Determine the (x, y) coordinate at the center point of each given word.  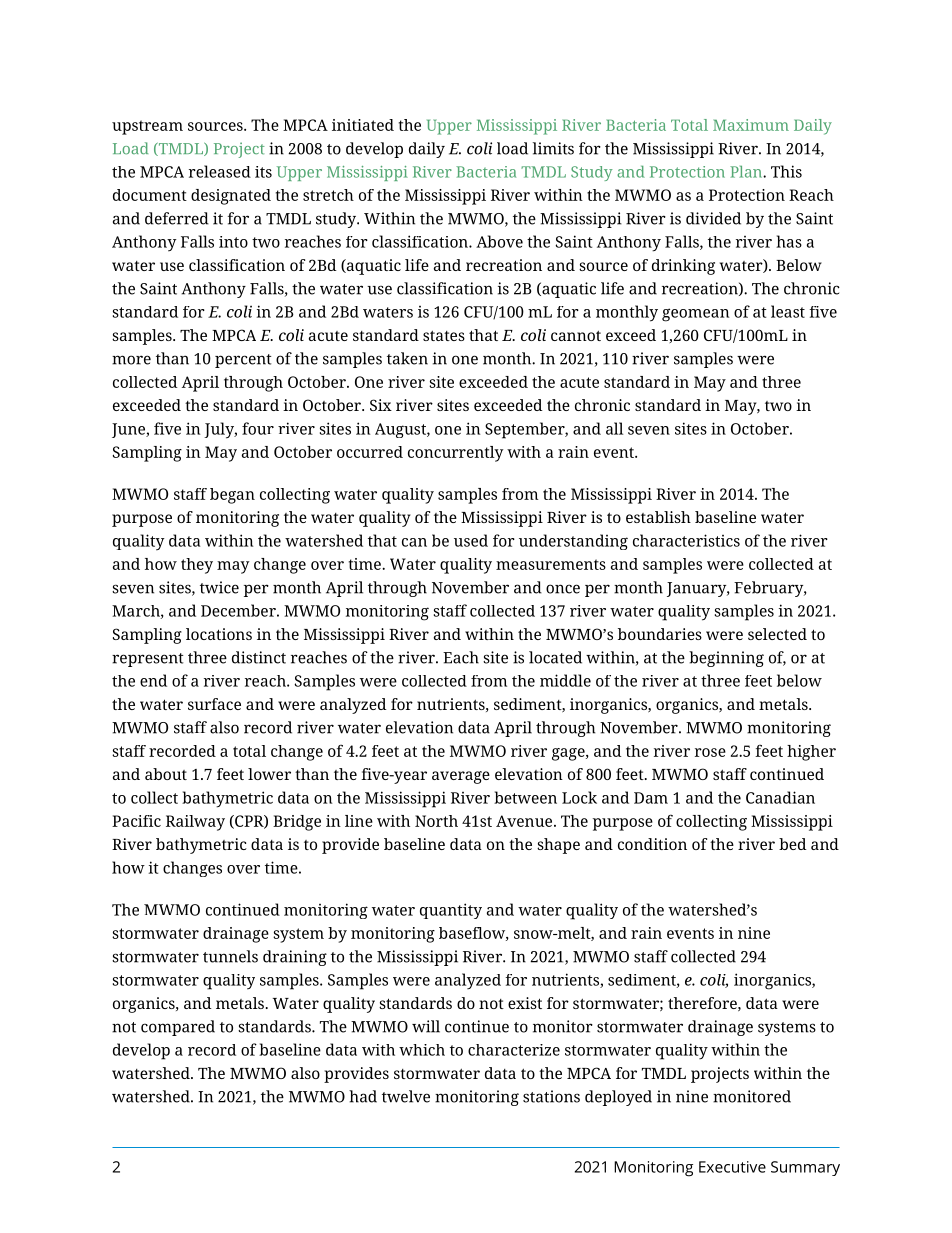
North (436, 821)
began (232, 496)
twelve (406, 1096)
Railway (195, 823)
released (220, 171)
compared (178, 1028)
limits (553, 148)
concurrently (455, 454)
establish (658, 517)
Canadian (780, 797)
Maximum (751, 125)
